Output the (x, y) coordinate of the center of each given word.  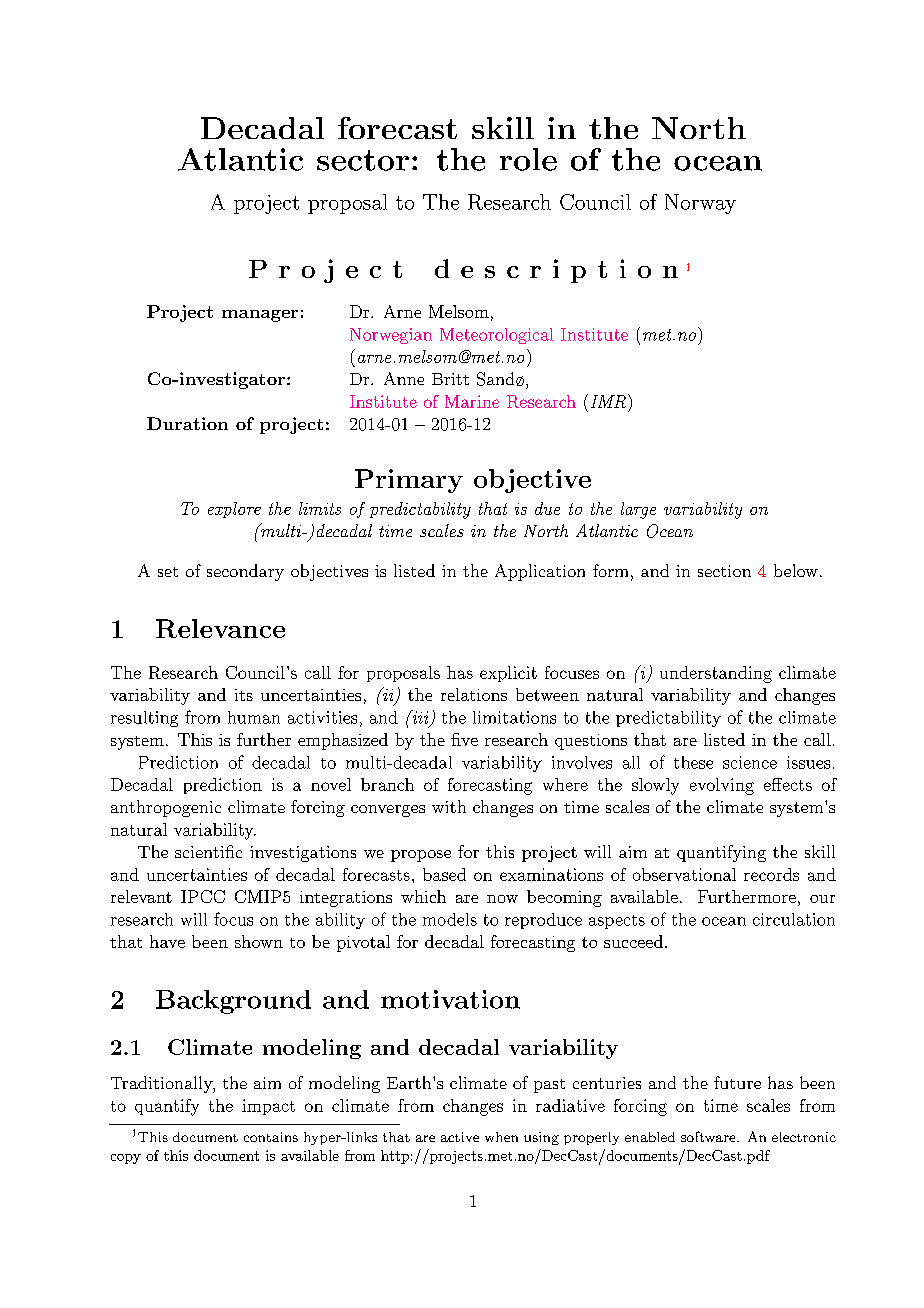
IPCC (203, 896)
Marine (472, 401)
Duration (187, 423)
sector (363, 160)
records (771, 874)
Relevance (220, 628)
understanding (716, 674)
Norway (700, 204)
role (528, 159)
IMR (608, 401)
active (460, 1137)
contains (271, 1137)
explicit (508, 674)
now (502, 899)
